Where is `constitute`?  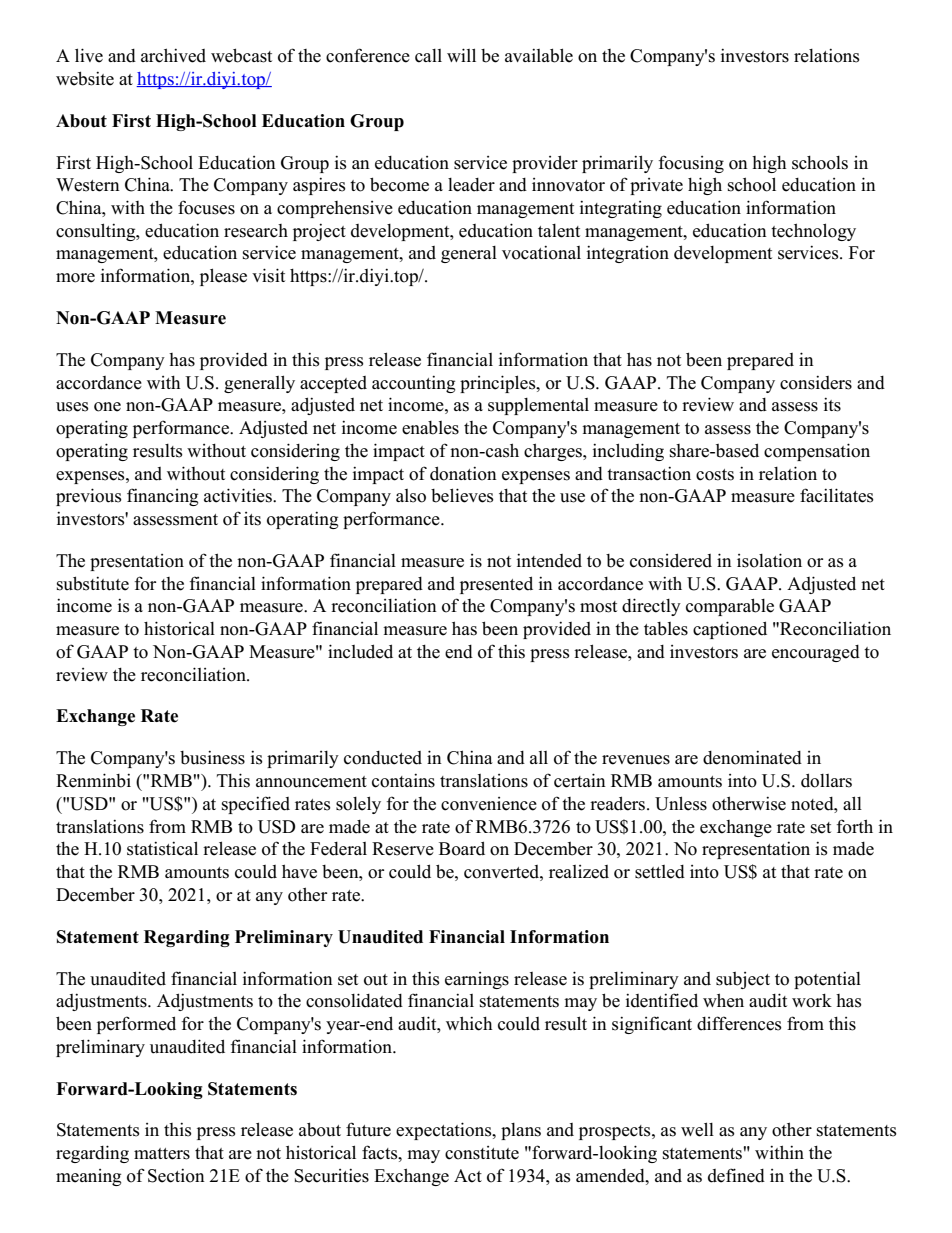
constitute is located at coordinates (482, 1153).
